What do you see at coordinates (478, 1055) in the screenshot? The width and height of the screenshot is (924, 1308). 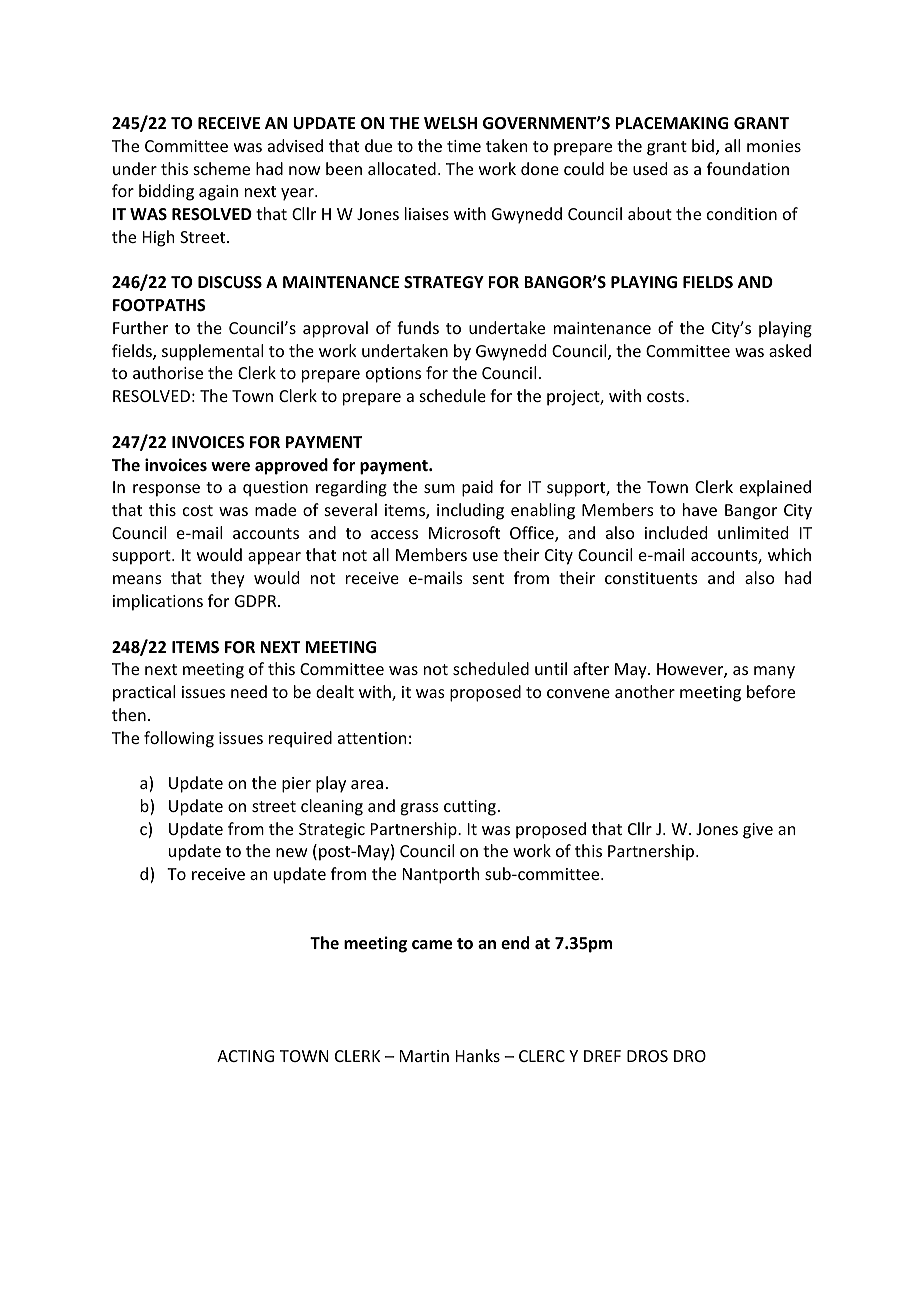 I see `Hanks` at bounding box center [478, 1055].
